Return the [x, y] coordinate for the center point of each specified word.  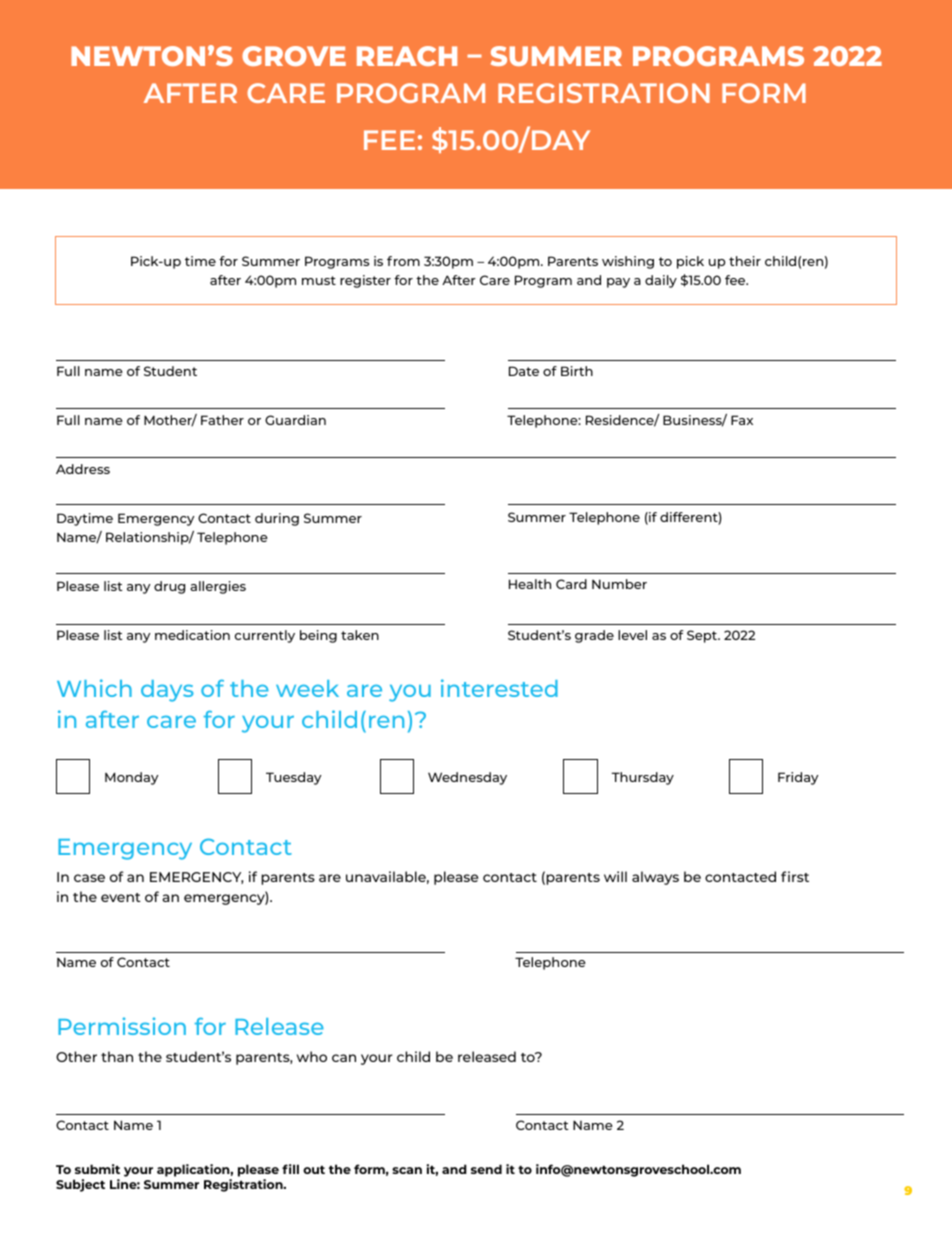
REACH [407, 56]
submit [97, 1169]
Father [222, 420]
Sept [703, 636]
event [121, 897]
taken [360, 635]
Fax [742, 420]
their [745, 261]
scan [407, 1170]
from [403, 261]
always [655, 878]
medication [192, 635]
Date [524, 371]
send [486, 1169]
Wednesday [467, 778]
